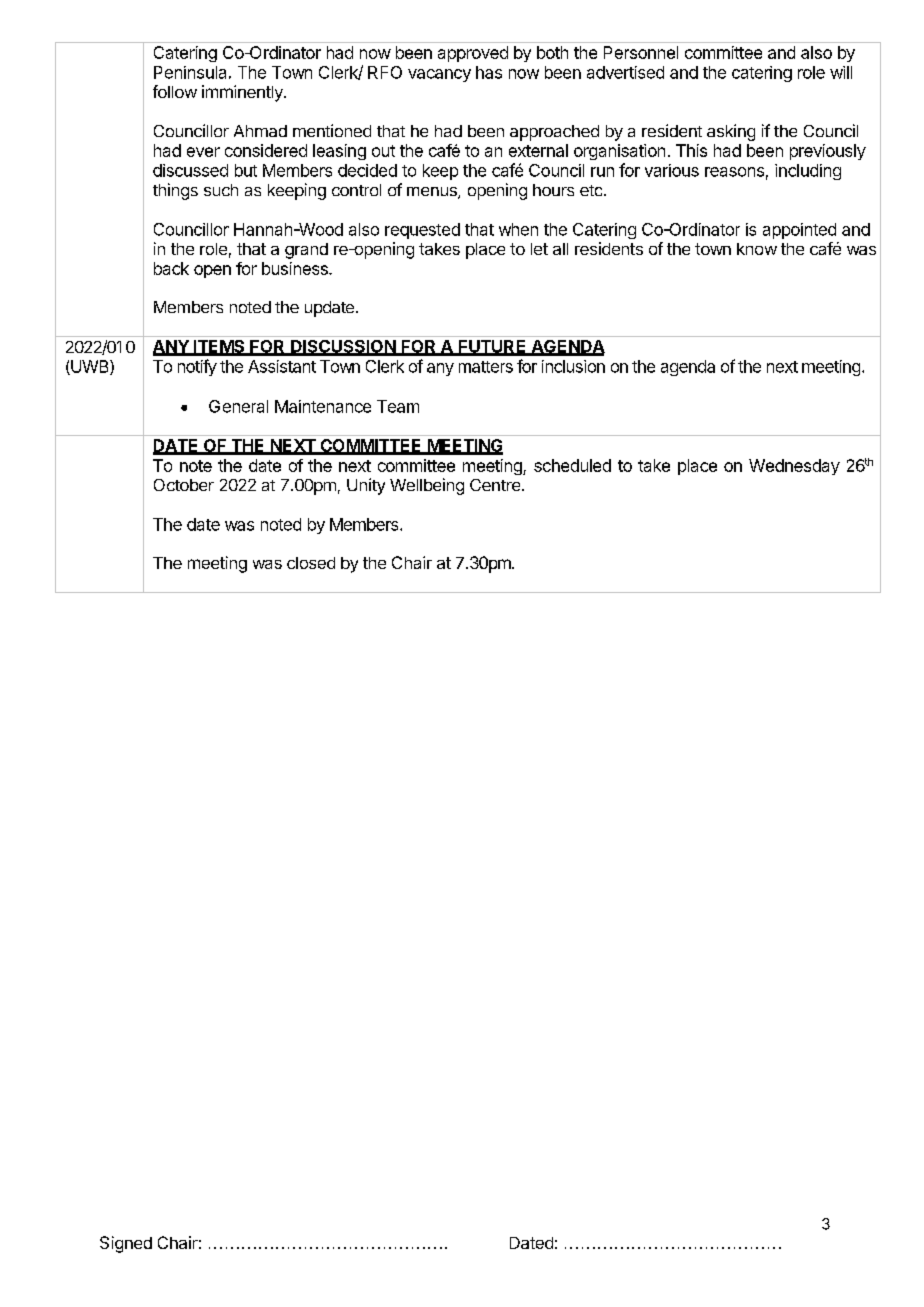 The width and height of the screenshot is (924, 1307). Describe the element at coordinates (238, 406) in the screenshot. I see `General` at that location.
